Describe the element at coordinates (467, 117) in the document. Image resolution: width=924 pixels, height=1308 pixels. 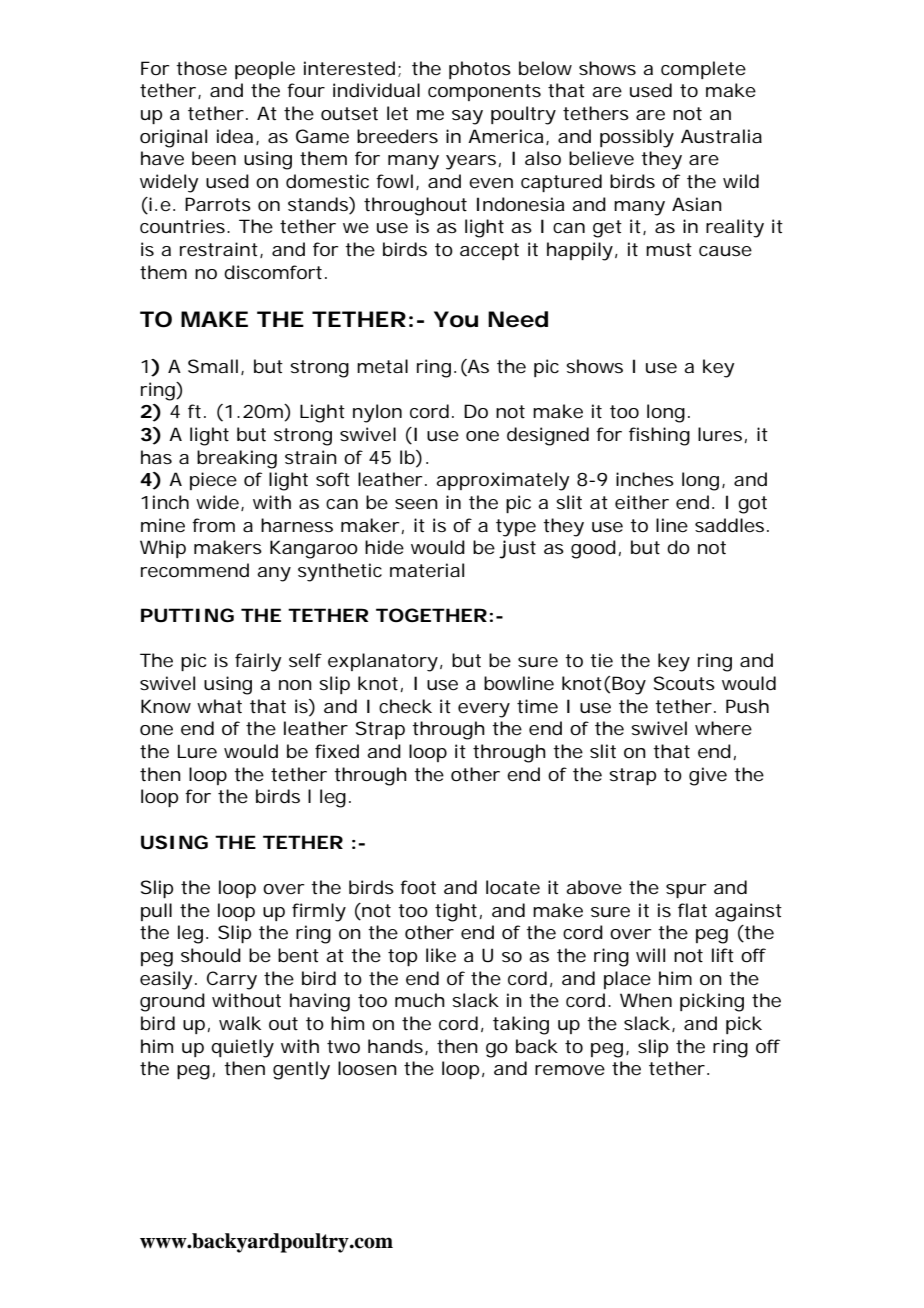
I see `say` at that location.
